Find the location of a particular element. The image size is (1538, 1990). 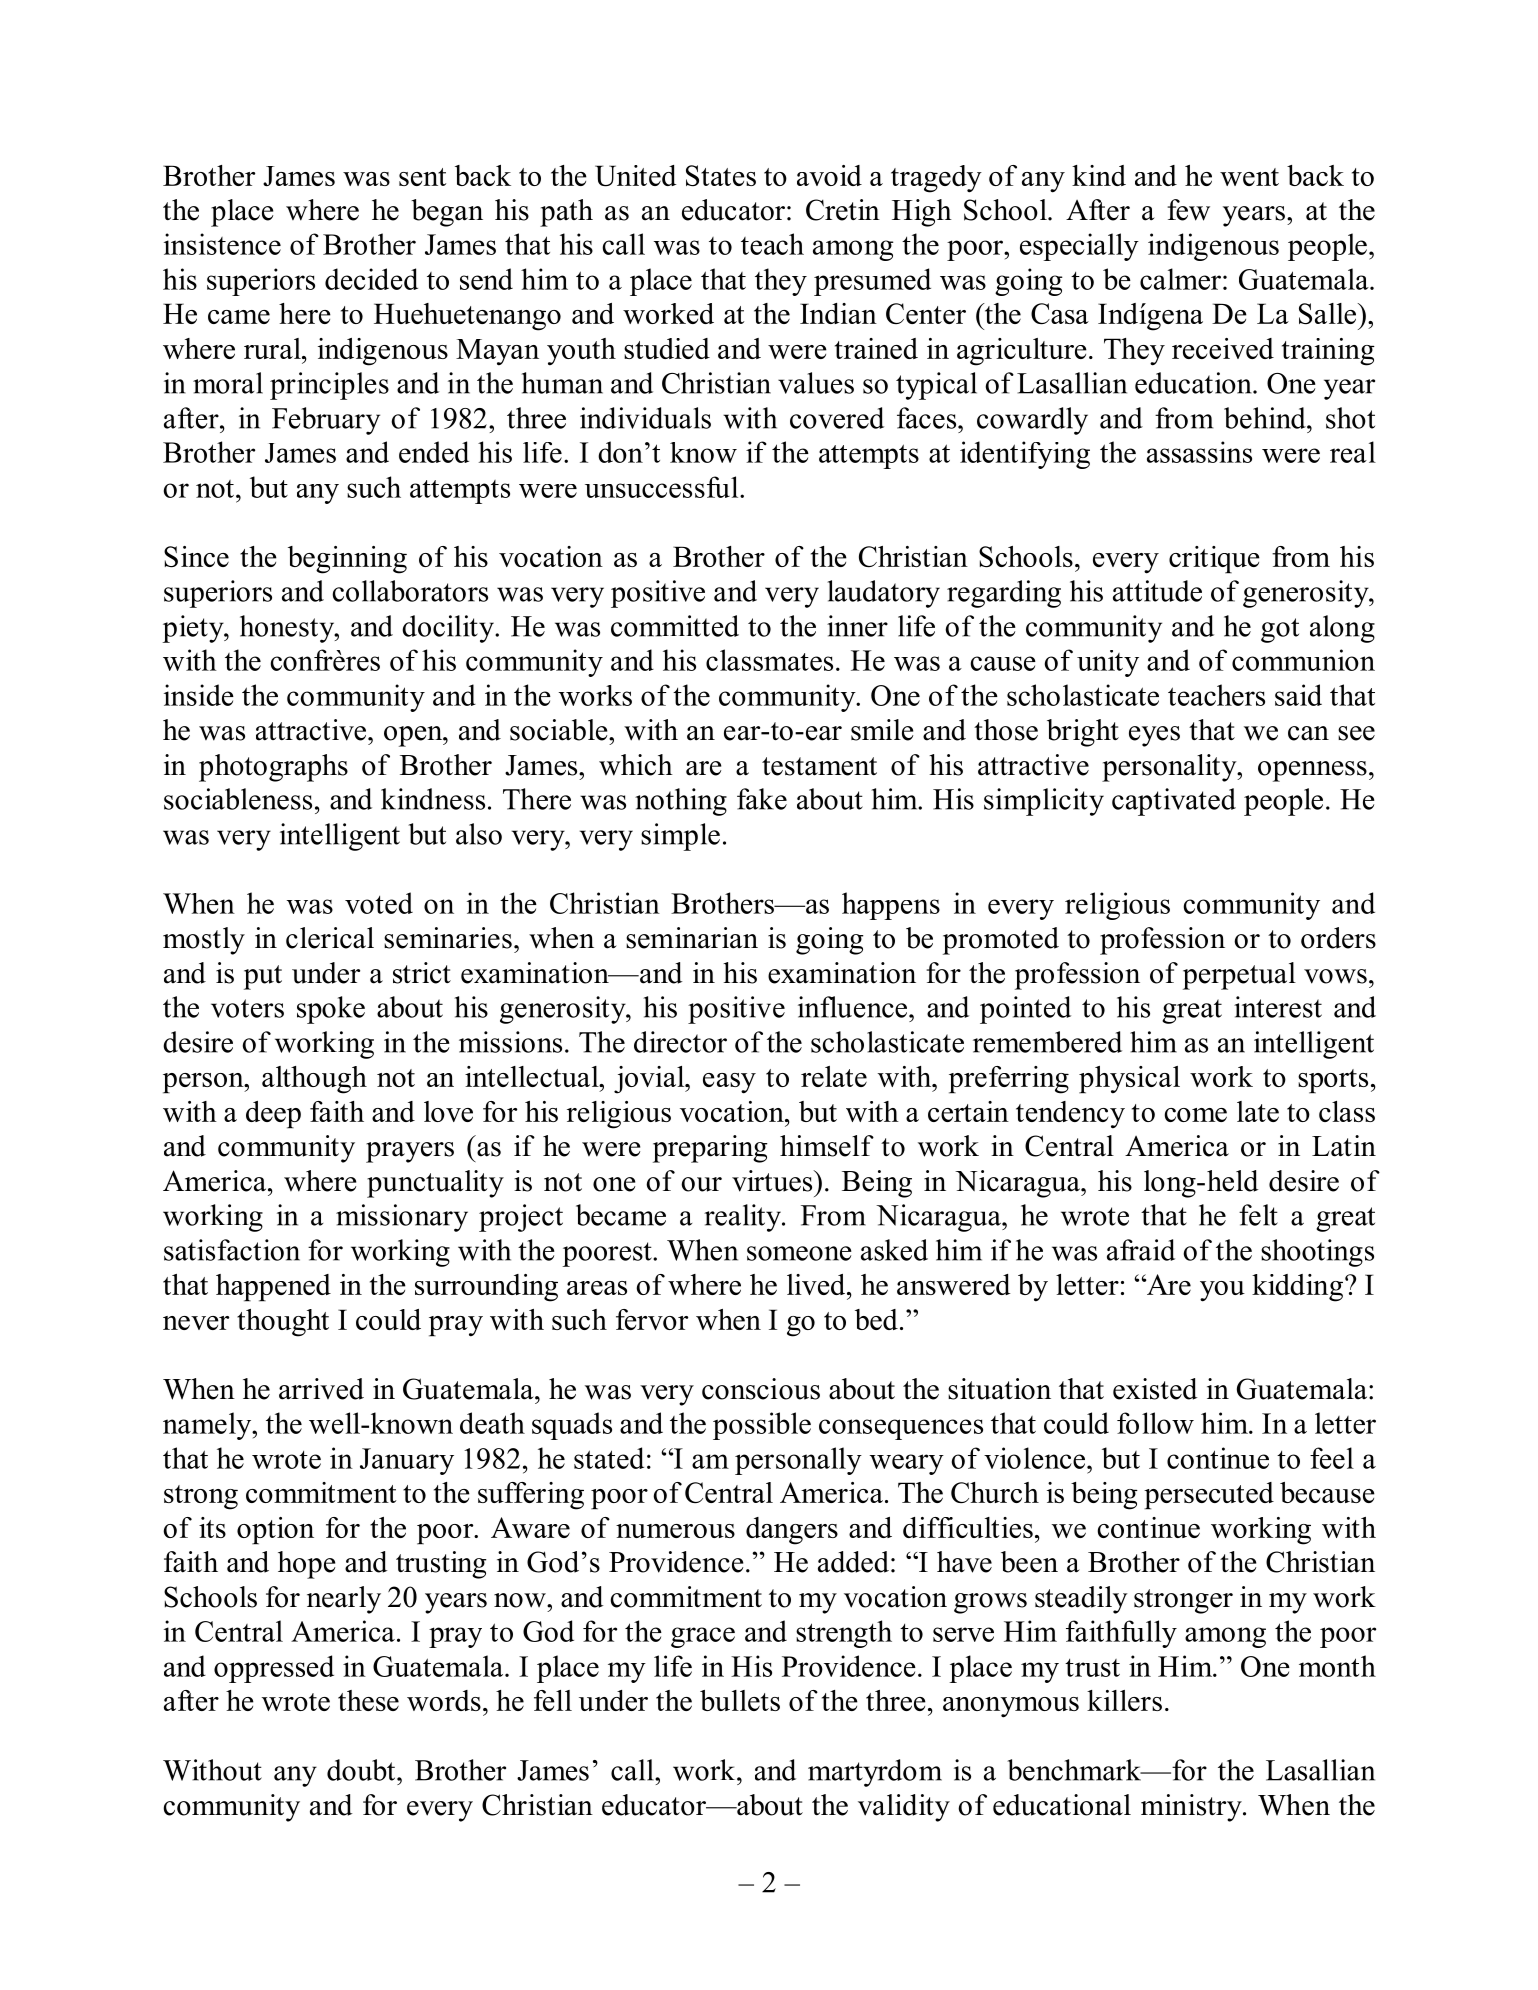

missionary is located at coordinates (402, 1218).
